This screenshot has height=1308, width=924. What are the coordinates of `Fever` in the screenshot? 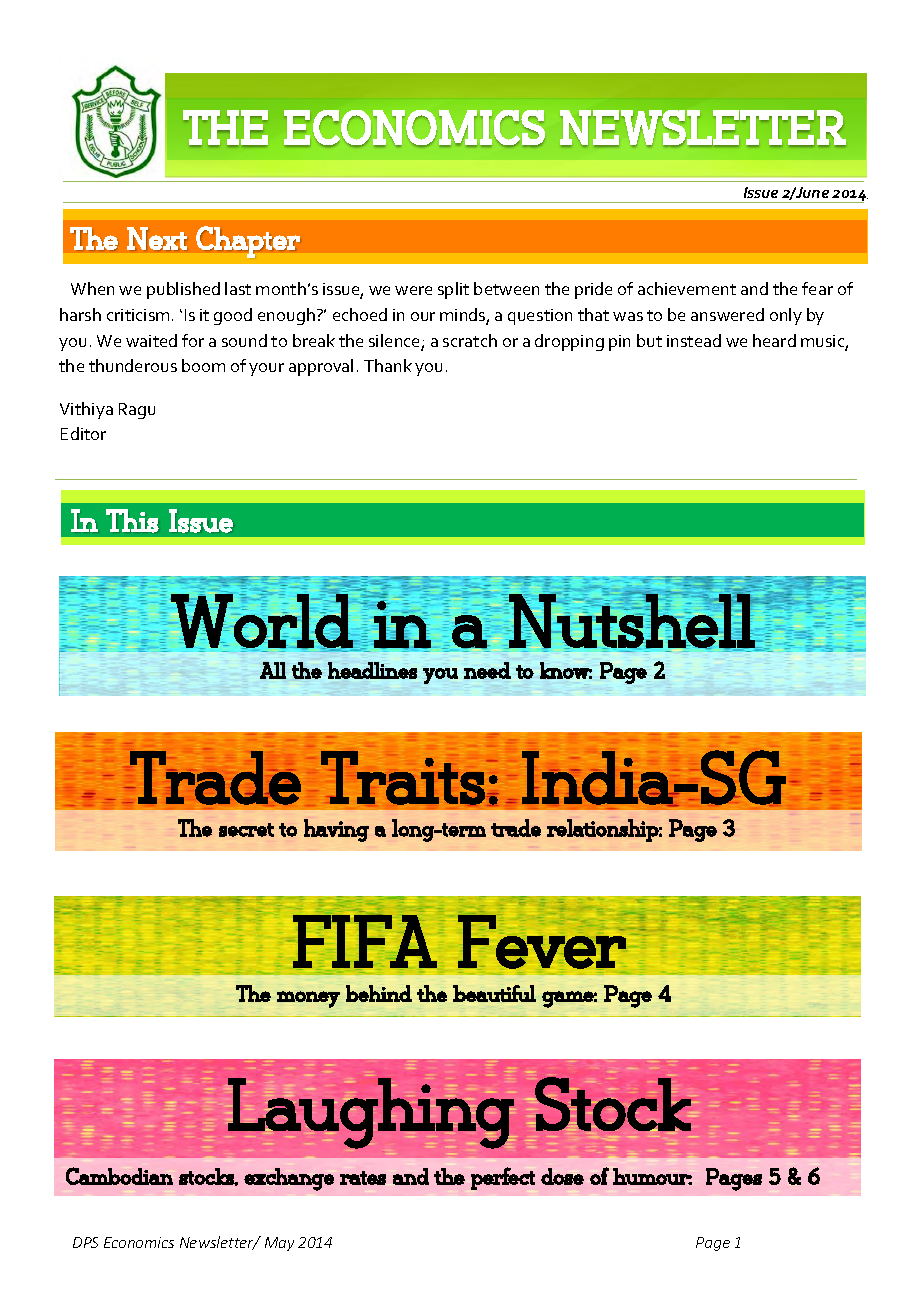 It's located at (542, 941).
